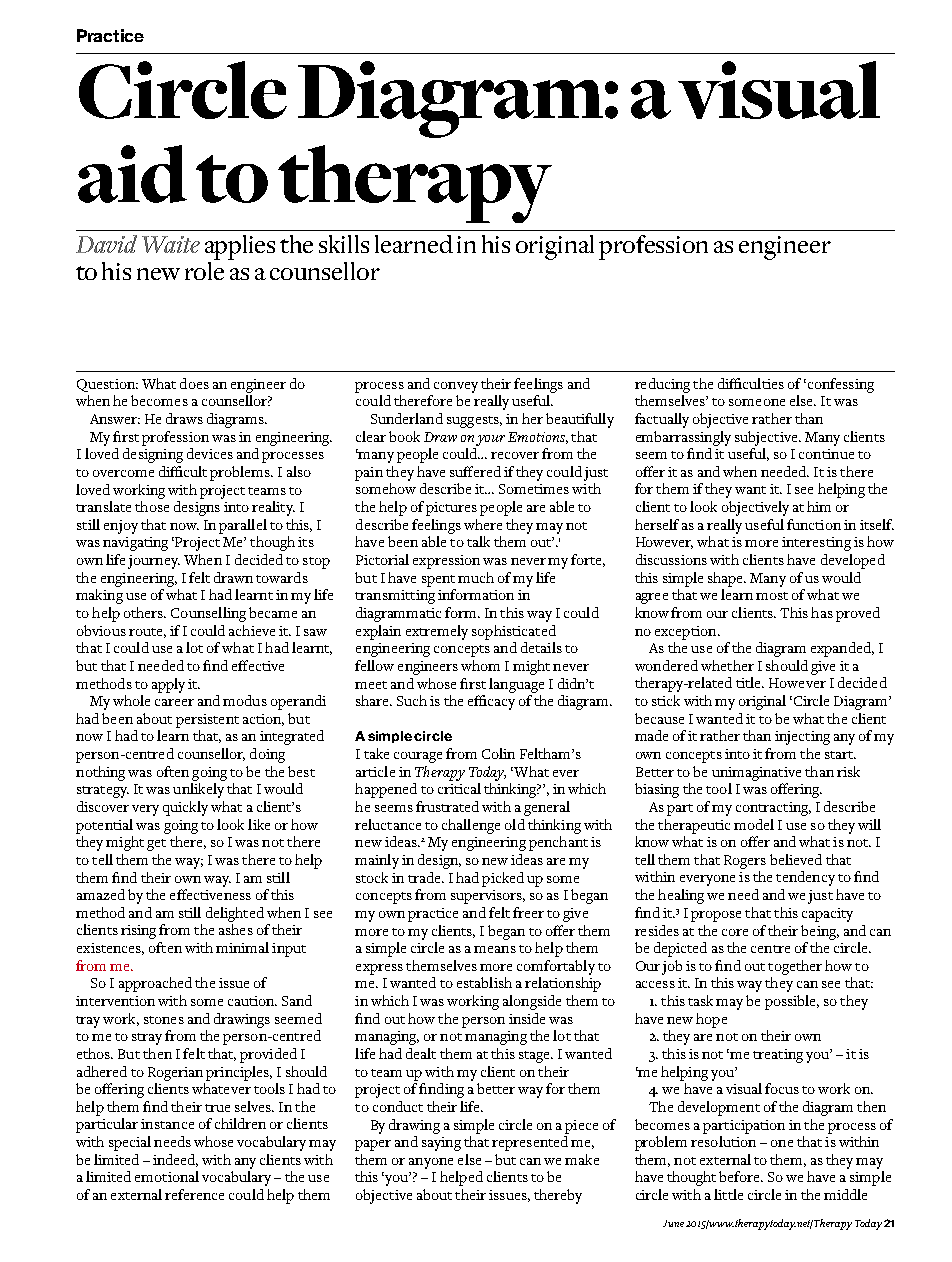 Image resolution: width=952 pixels, height=1262 pixels. What do you see at coordinates (194, 1194) in the document?
I see `reference` at bounding box center [194, 1194].
